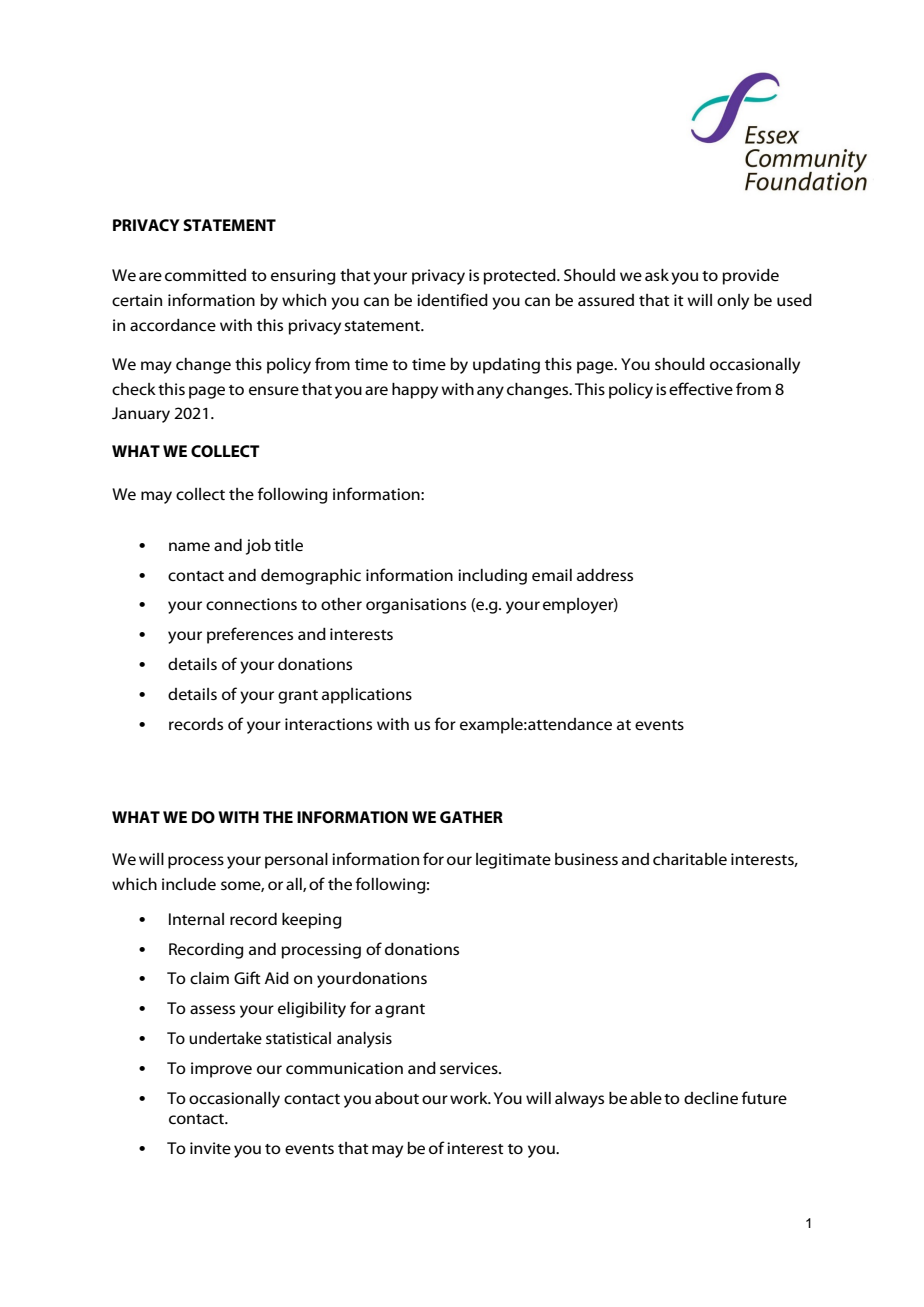 Image resolution: width=924 pixels, height=1307 pixels. I want to click on accordance, so click(173, 325).
